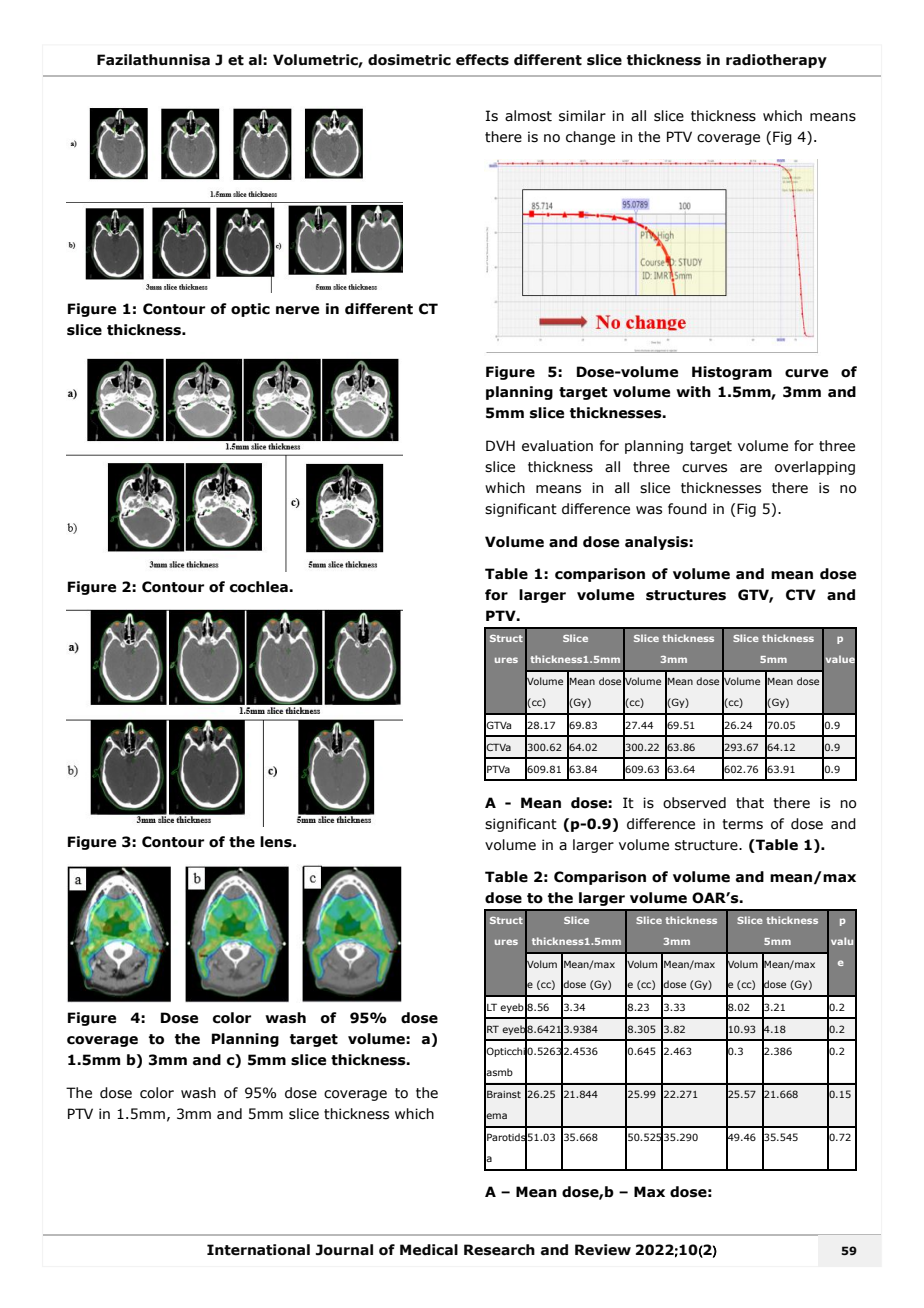  What do you see at coordinates (751, 468) in the page?
I see `are` at bounding box center [751, 468].
